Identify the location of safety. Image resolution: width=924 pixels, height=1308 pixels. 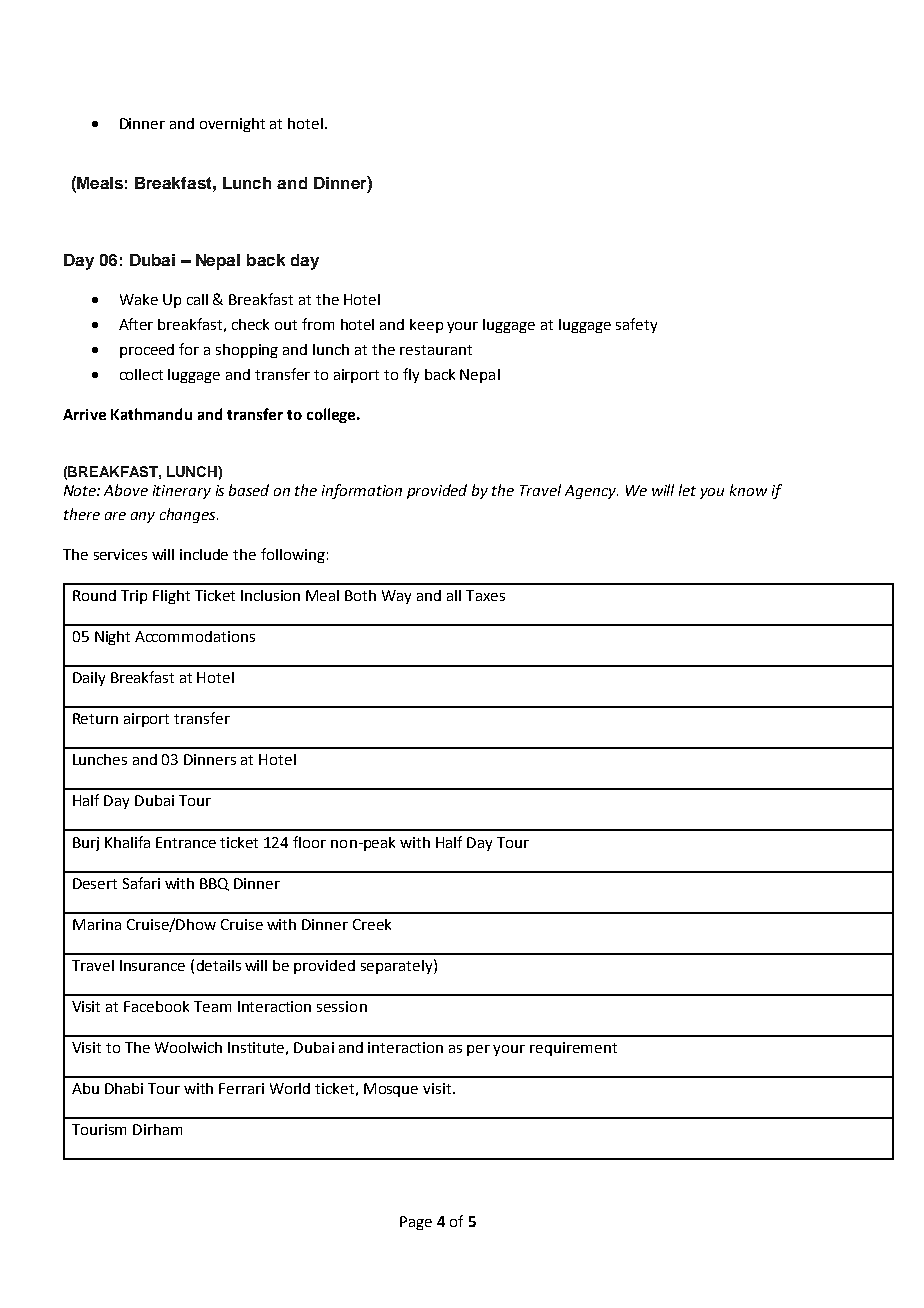
(636, 325).
